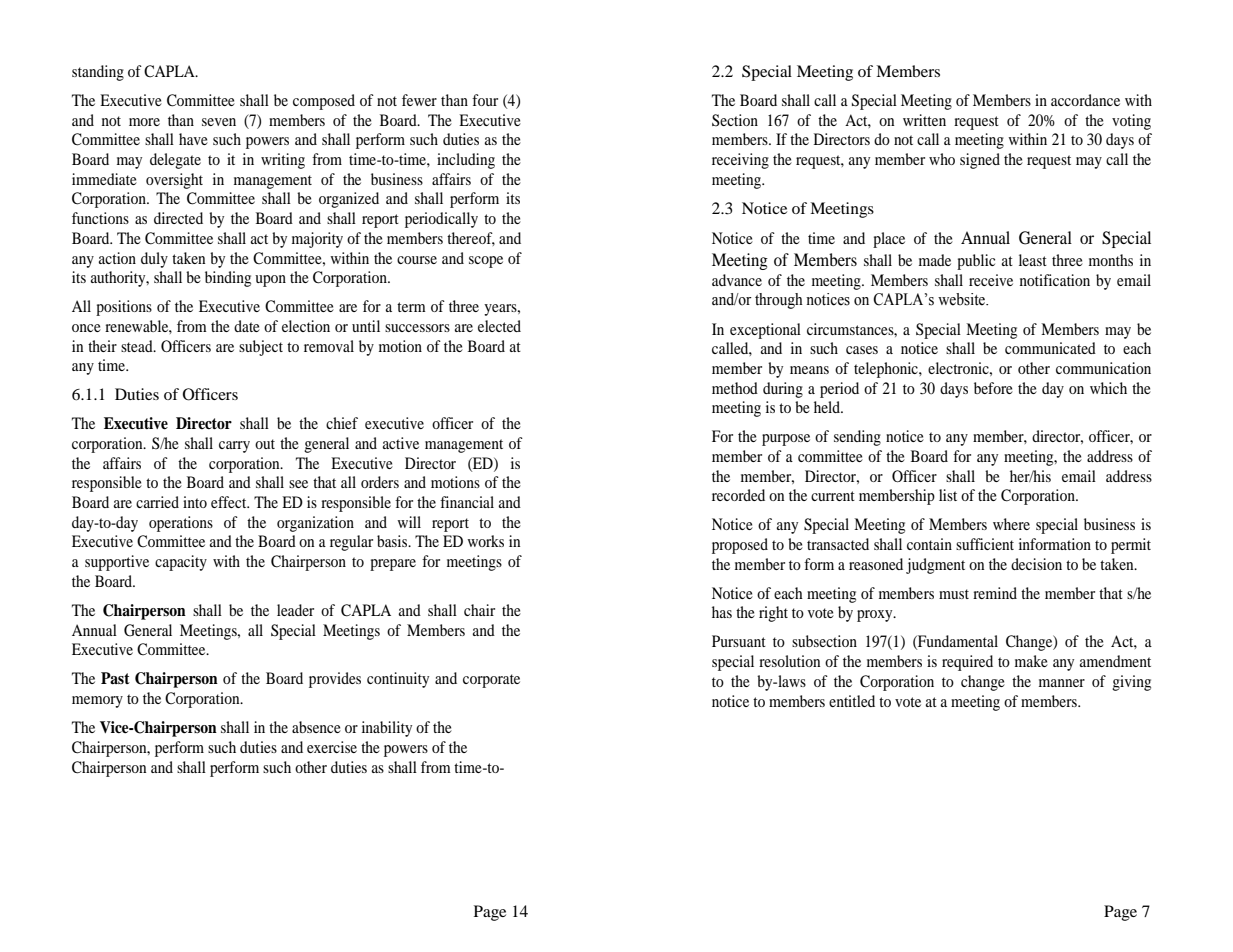 The image size is (1233, 952). What do you see at coordinates (1085, 100) in the image?
I see `accordance` at bounding box center [1085, 100].
